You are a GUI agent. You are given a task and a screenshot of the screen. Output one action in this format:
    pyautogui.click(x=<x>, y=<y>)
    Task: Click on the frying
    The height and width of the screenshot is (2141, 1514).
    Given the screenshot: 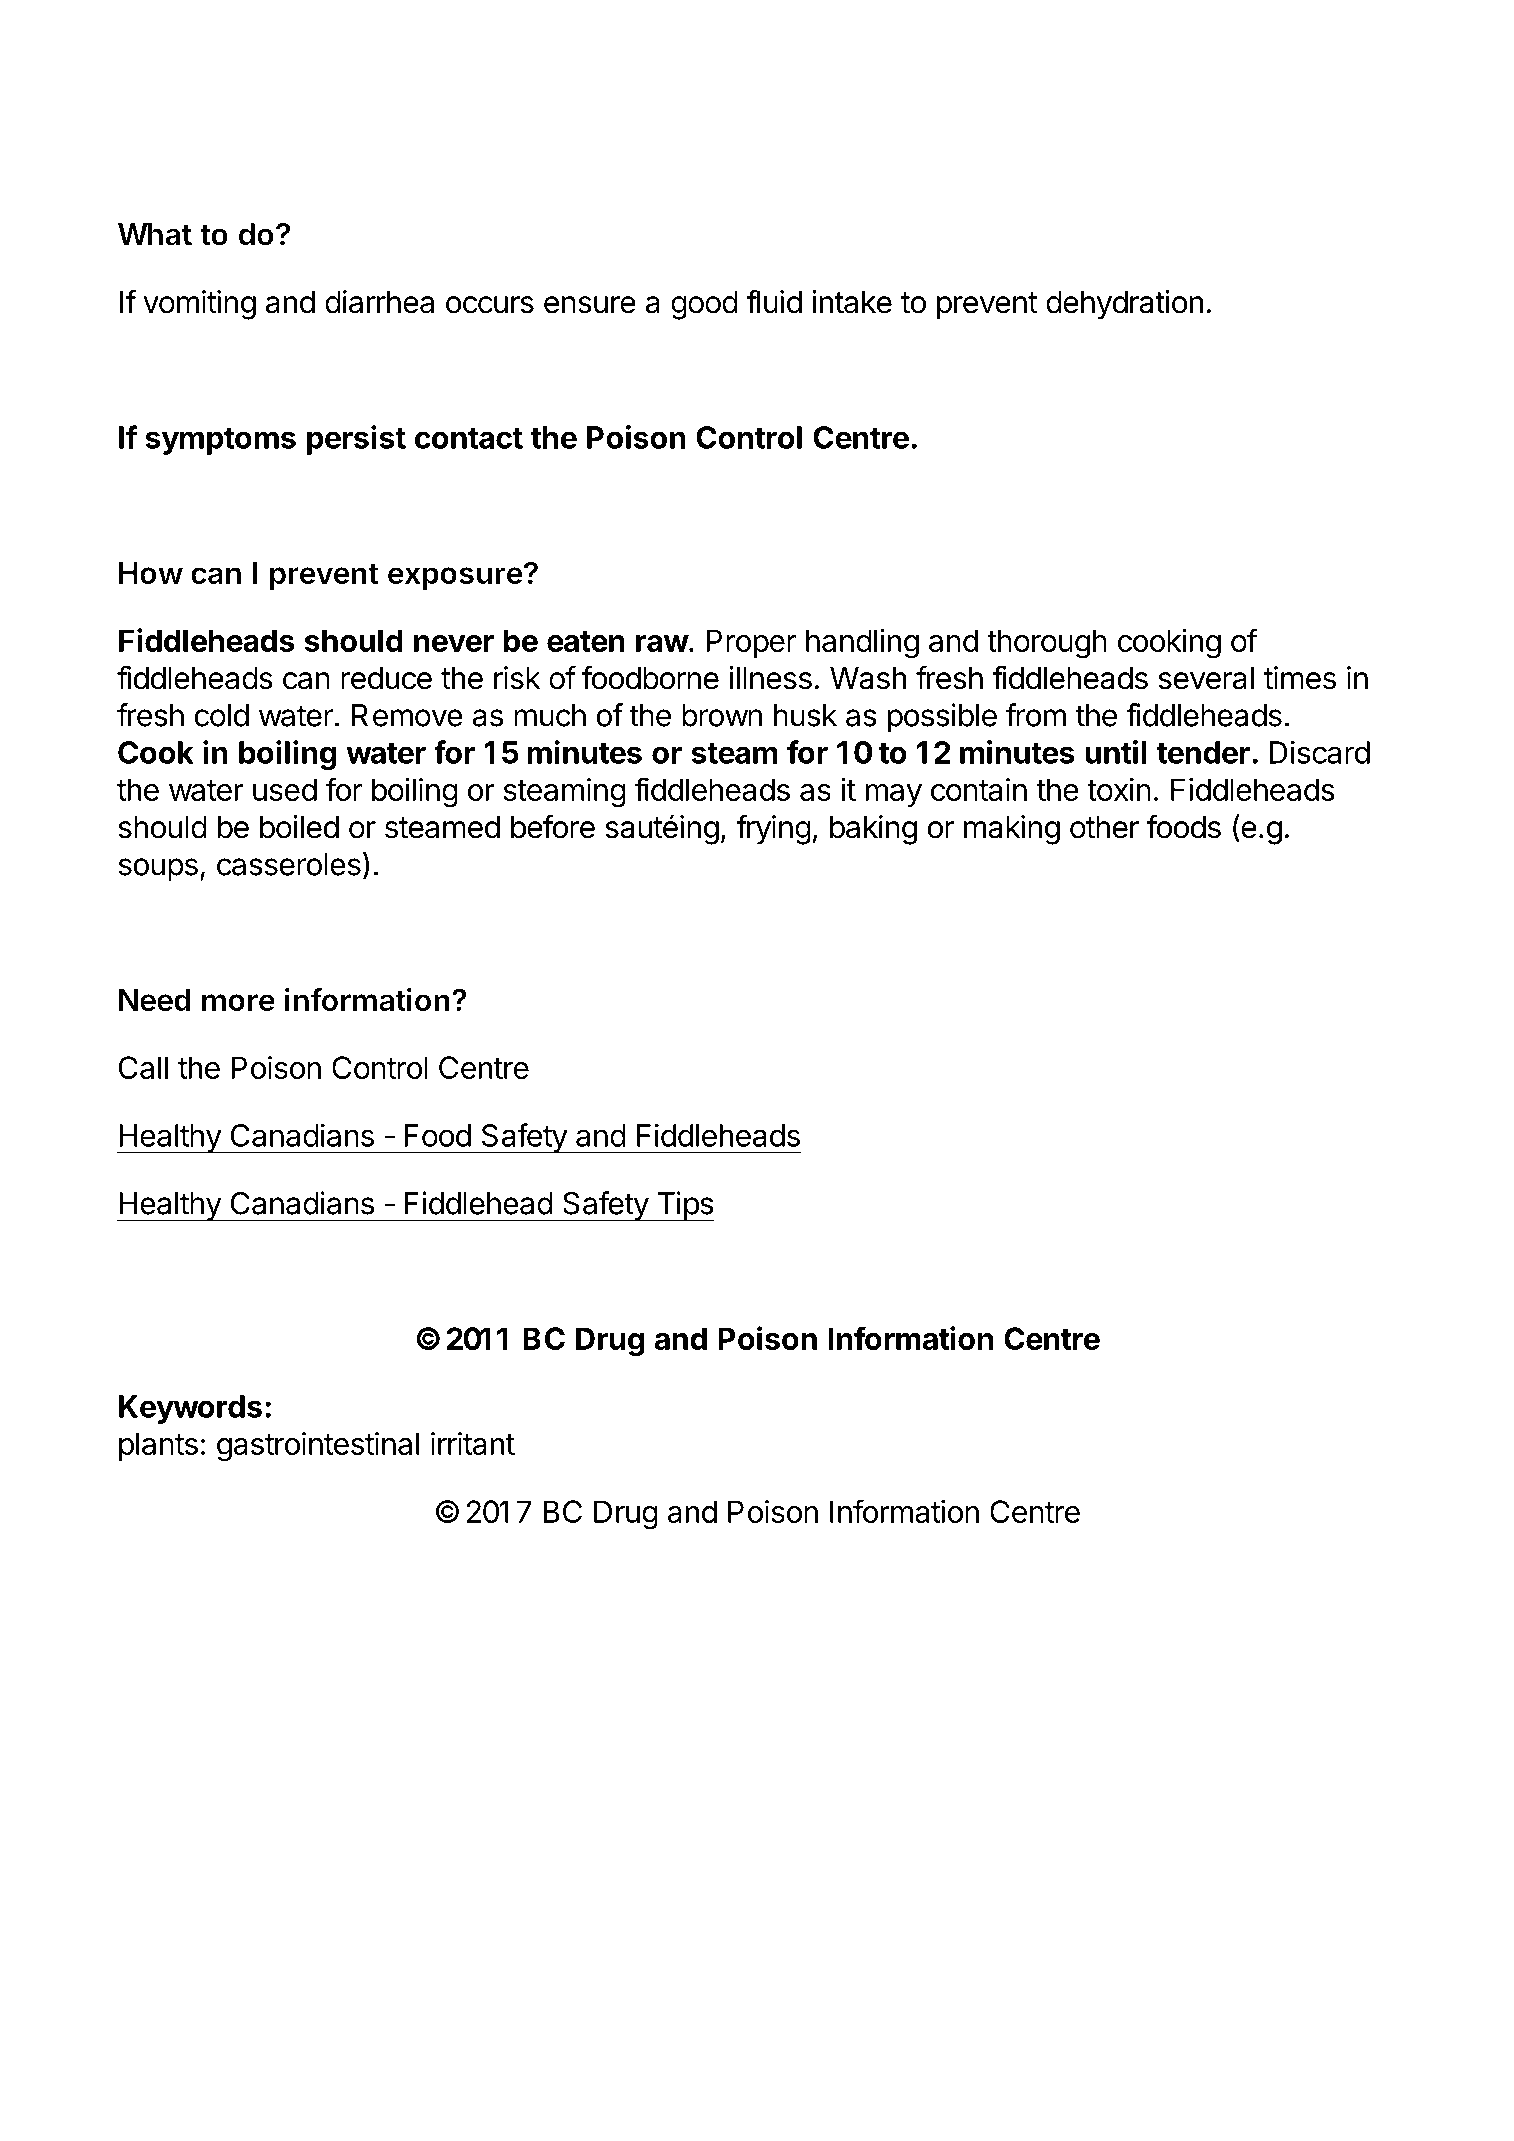 What is the action you would take?
    pyautogui.click(x=773, y=829)
